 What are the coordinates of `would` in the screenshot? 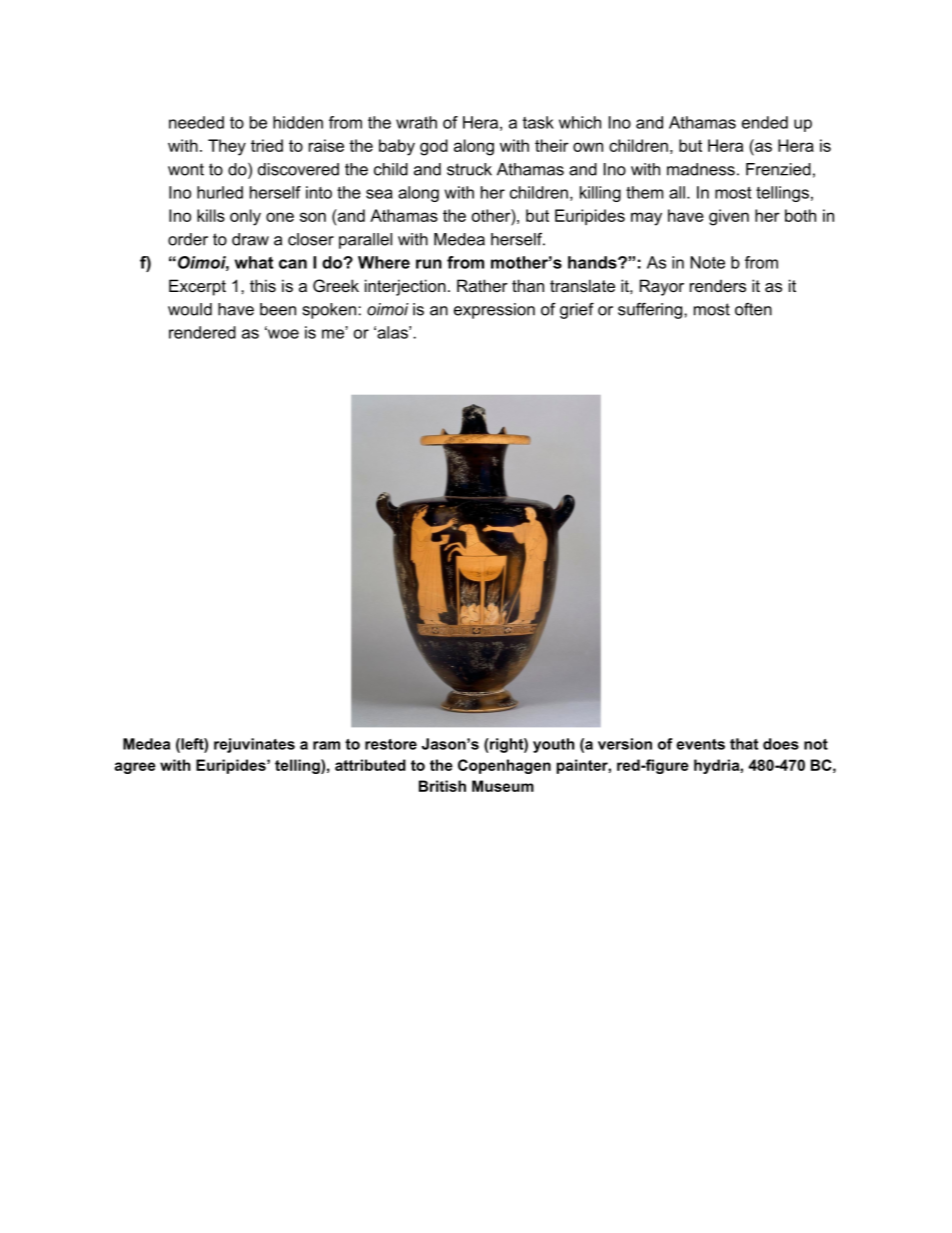 It's located at (190, 309).
